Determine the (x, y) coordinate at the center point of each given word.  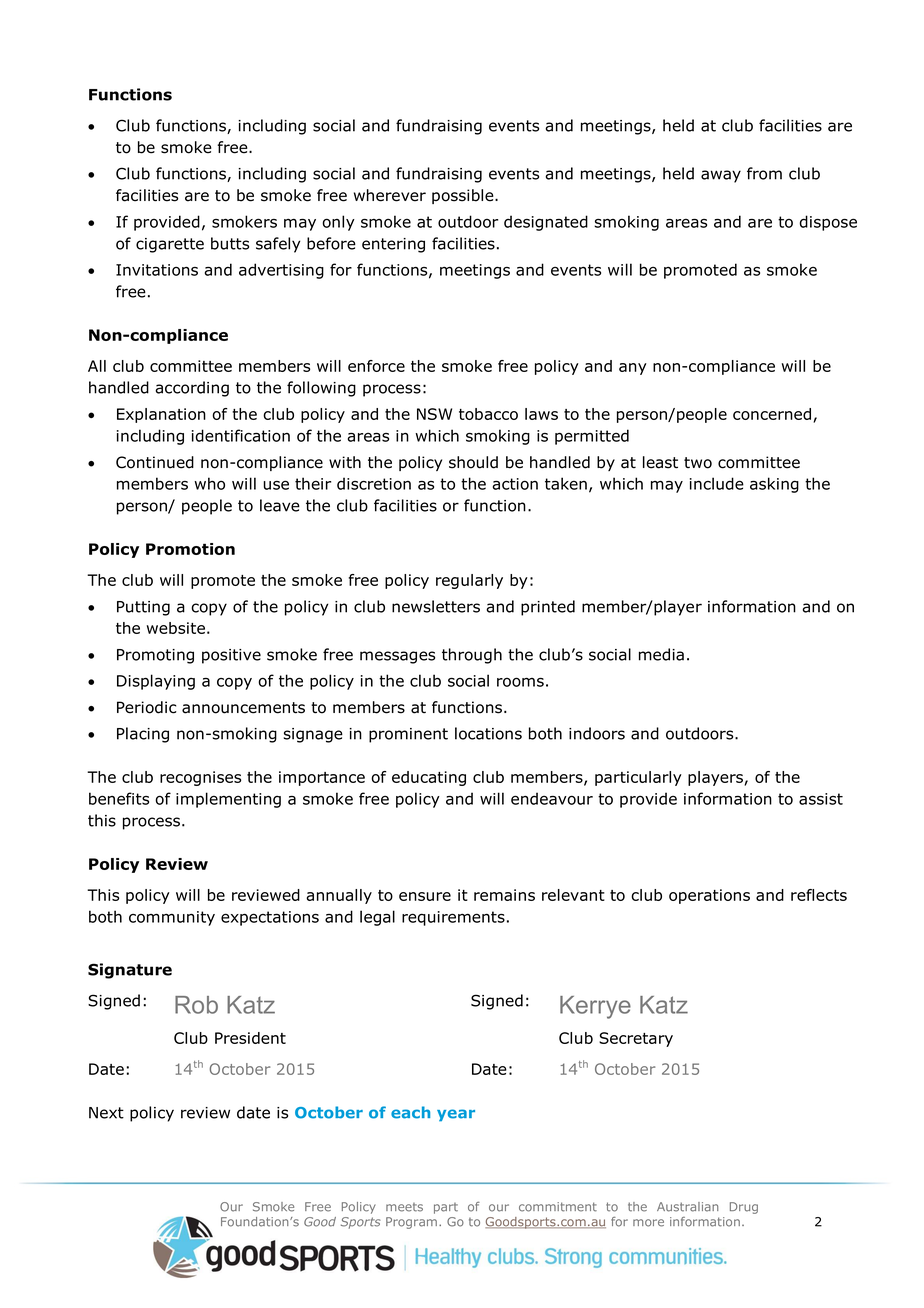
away (721, 176)
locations (488, 733)
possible (464, 196)
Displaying (156, 682)
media (661, 654)
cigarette (170, 245)
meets (404, 1207)
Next (106, 1113)
